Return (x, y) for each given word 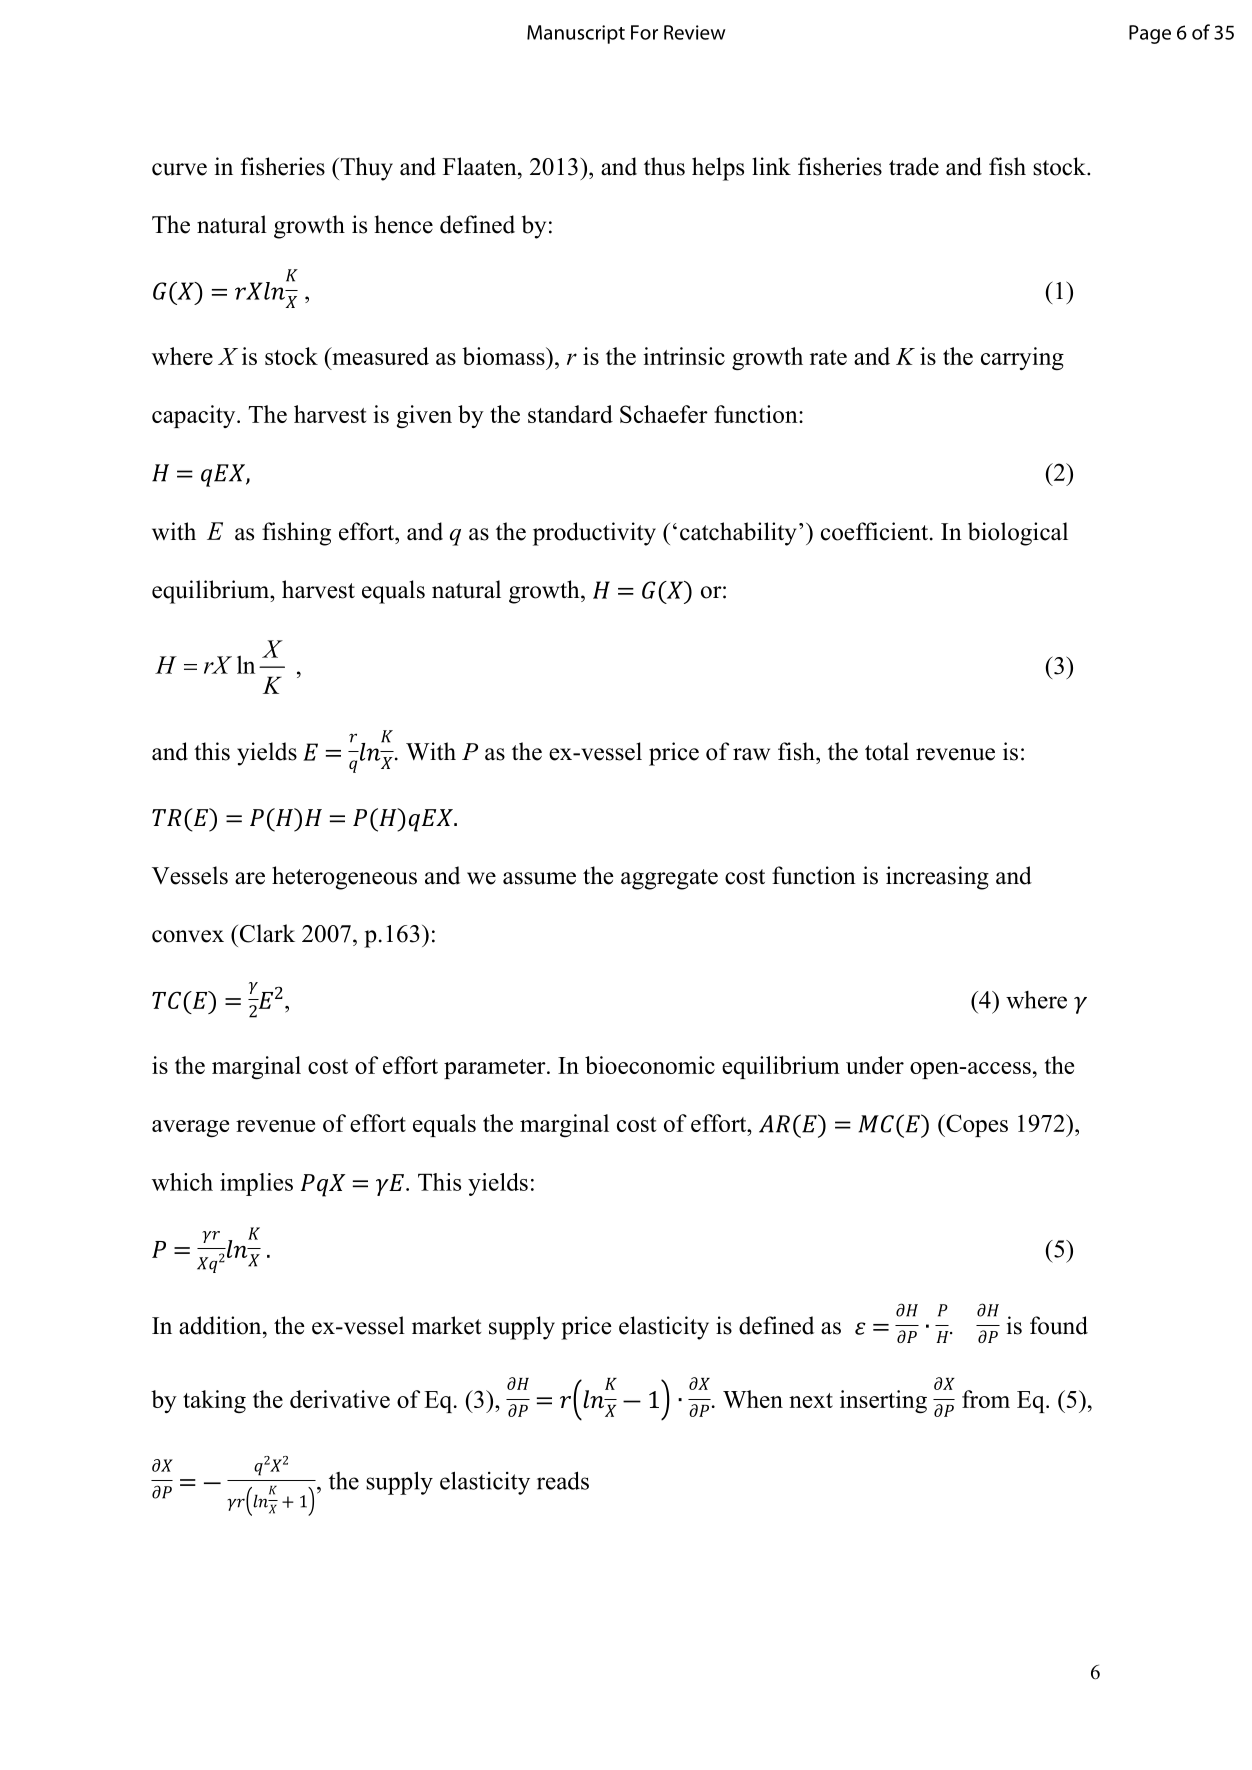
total (887, 751)
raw (751, 754)
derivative (340, 1399)
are (250, 878)
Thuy (365, 169)
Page (1150, 34)
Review (695, 32)
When (753, 1399)
